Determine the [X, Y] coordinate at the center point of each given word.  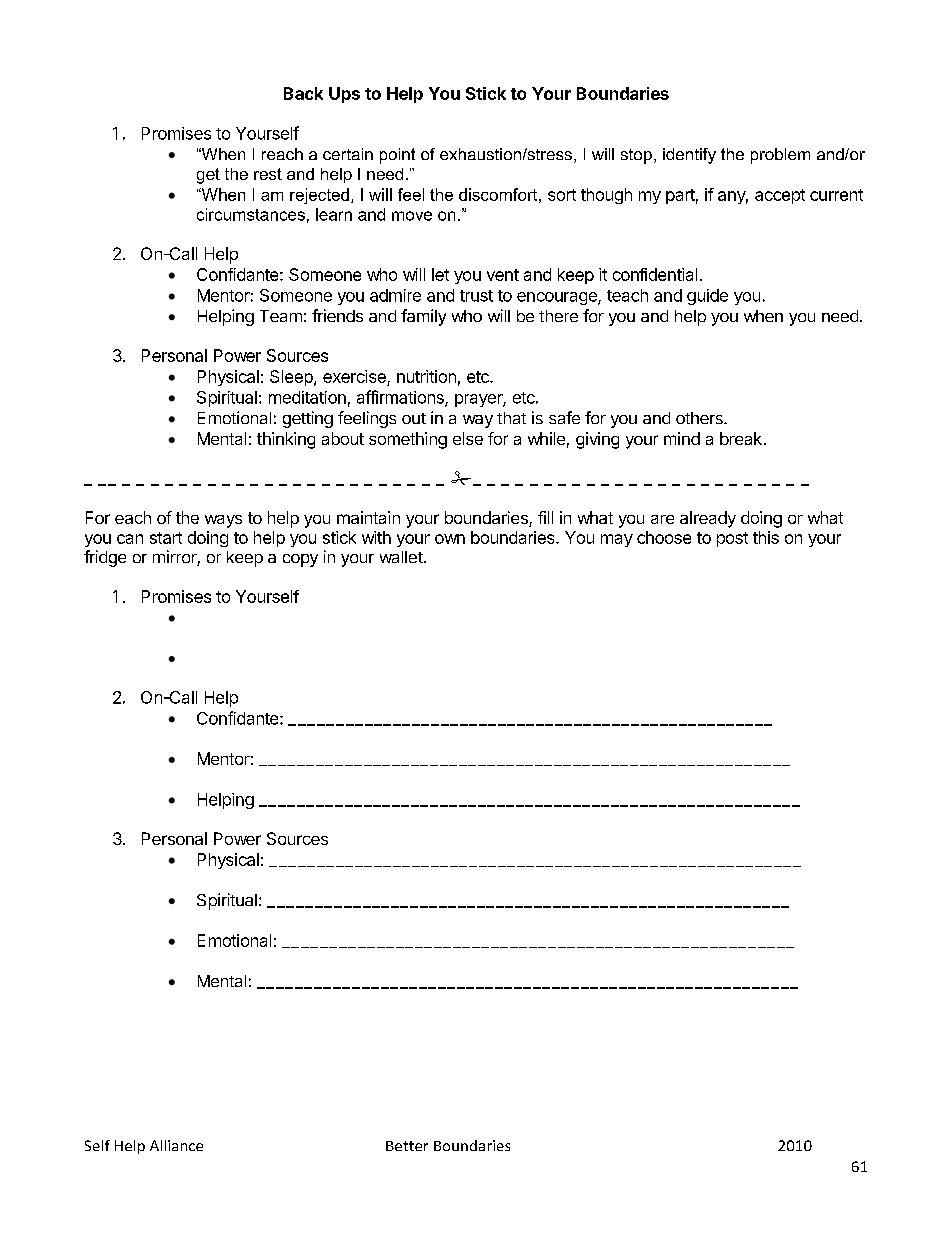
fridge [105, 558]
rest [268, 174]
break [741, 438]
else [468, 438]
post [732, 539]
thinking [286, 440]
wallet [401, 557]
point [397, 156]
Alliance [176, 1145]
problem [780, 156]
